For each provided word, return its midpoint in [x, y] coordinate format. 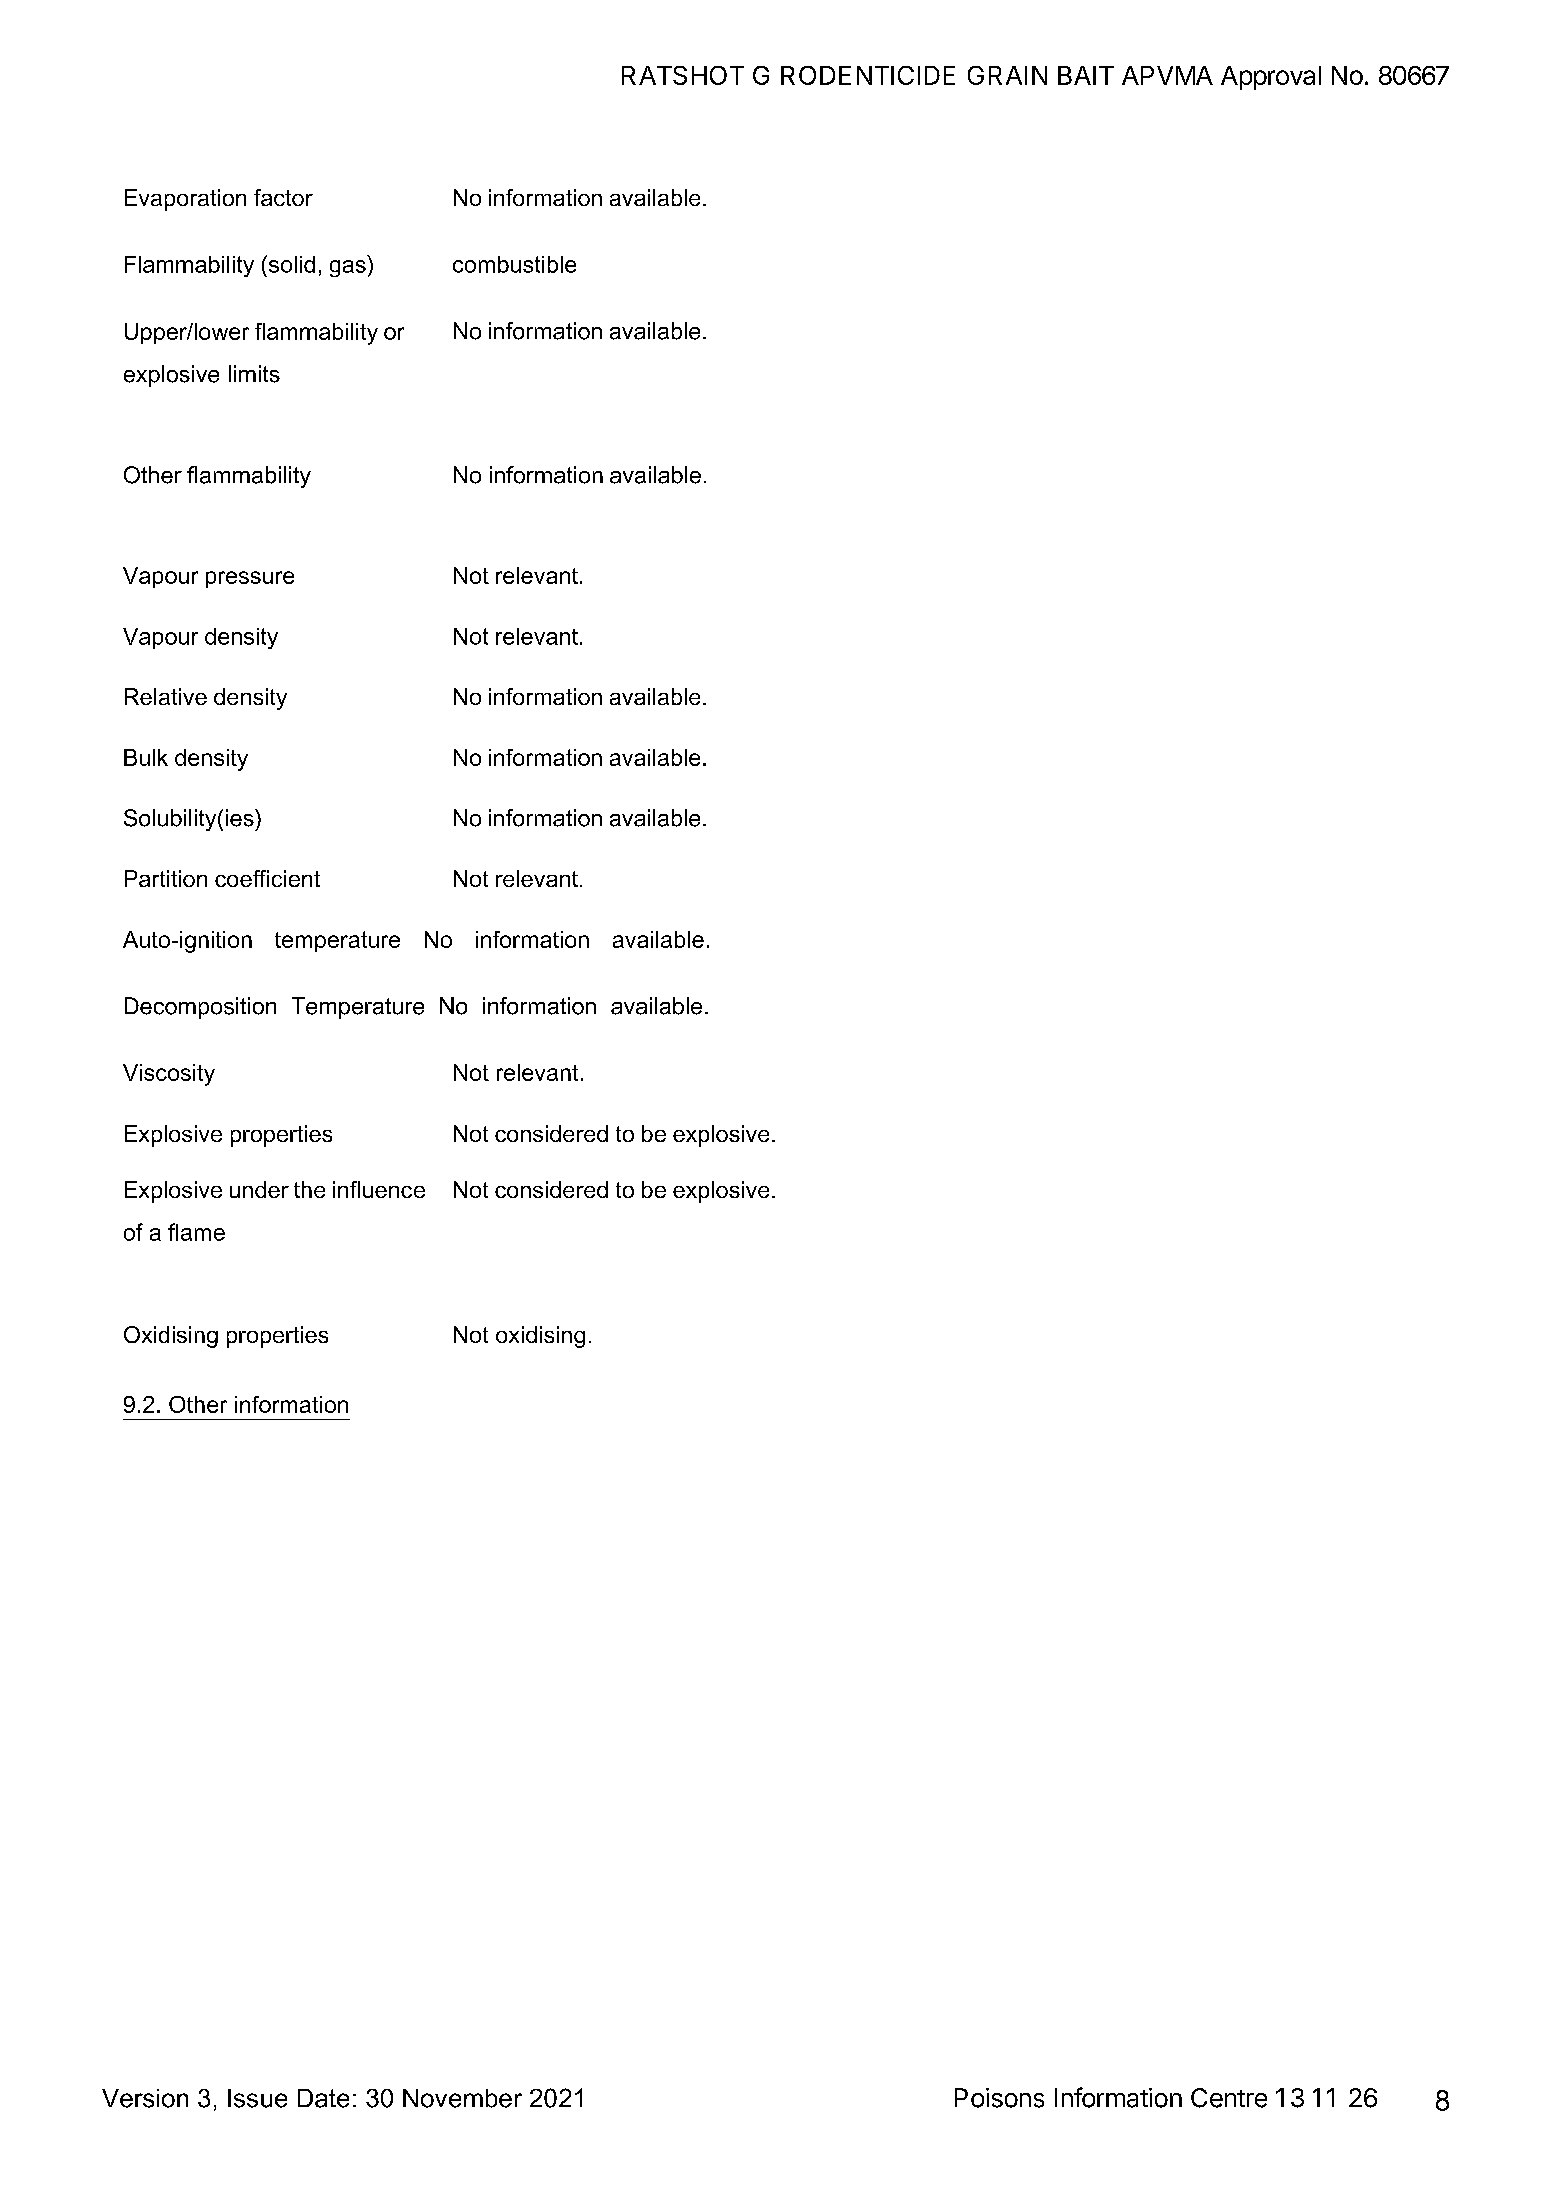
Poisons [999, 2098]
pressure [250, 579]
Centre [1229, 2098]
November [462, 2098]
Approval [1271, 78]
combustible [514, 264]
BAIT [1086, 75]
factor [283, 197]
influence [379, 1189]
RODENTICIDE [868, 75]
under [259, 1189]
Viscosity [169, 1075]
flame [196, 1232]
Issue [257, 2098]
